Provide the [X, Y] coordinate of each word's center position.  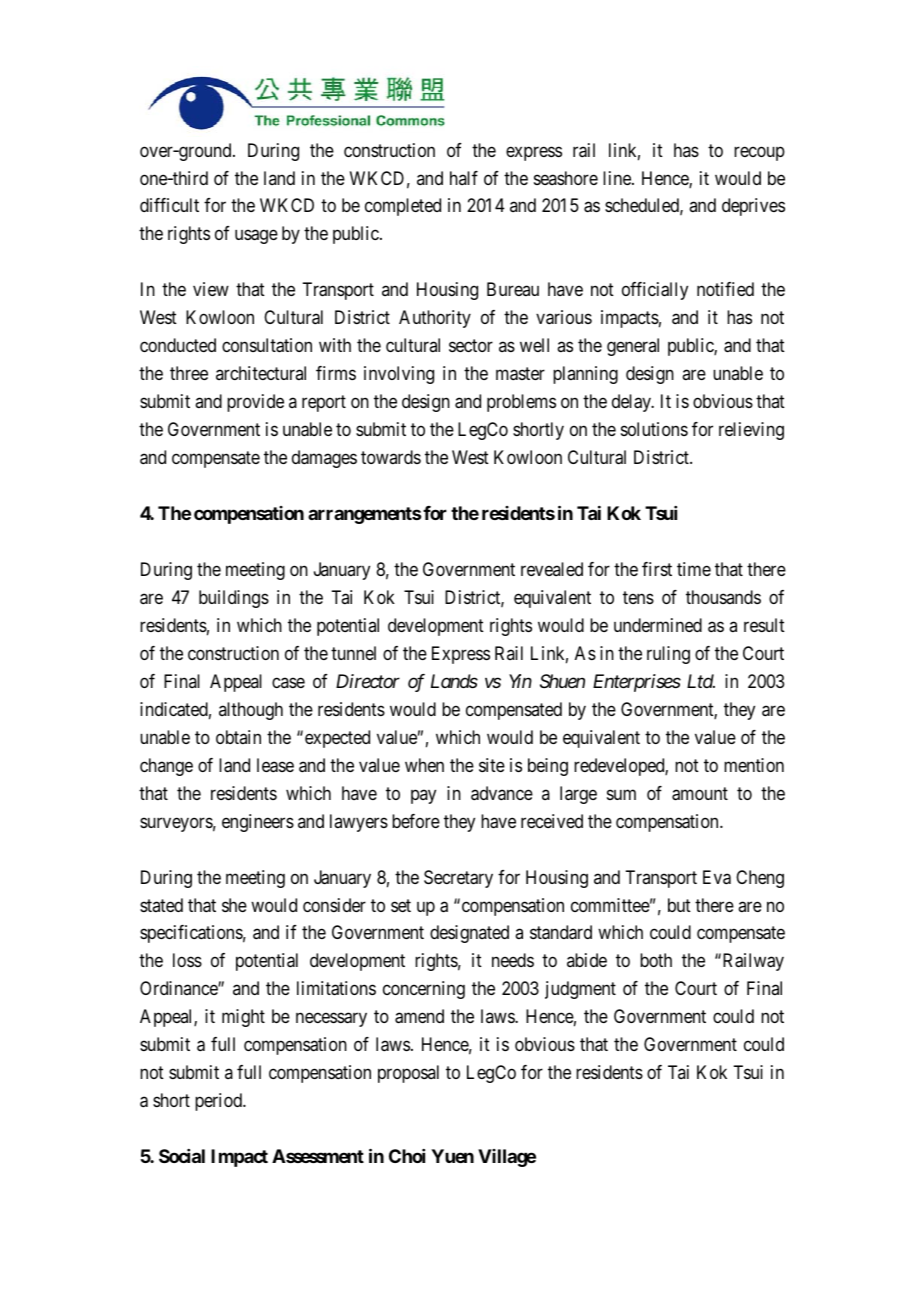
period [220, 1102]
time [694, 569]
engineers [258, 823]
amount [700, 794]
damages [324, 459]
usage [256, 237]
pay [423, 796]
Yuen [452, 1156]
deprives [753, 207]
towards [391, 457]
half [464, 178]
